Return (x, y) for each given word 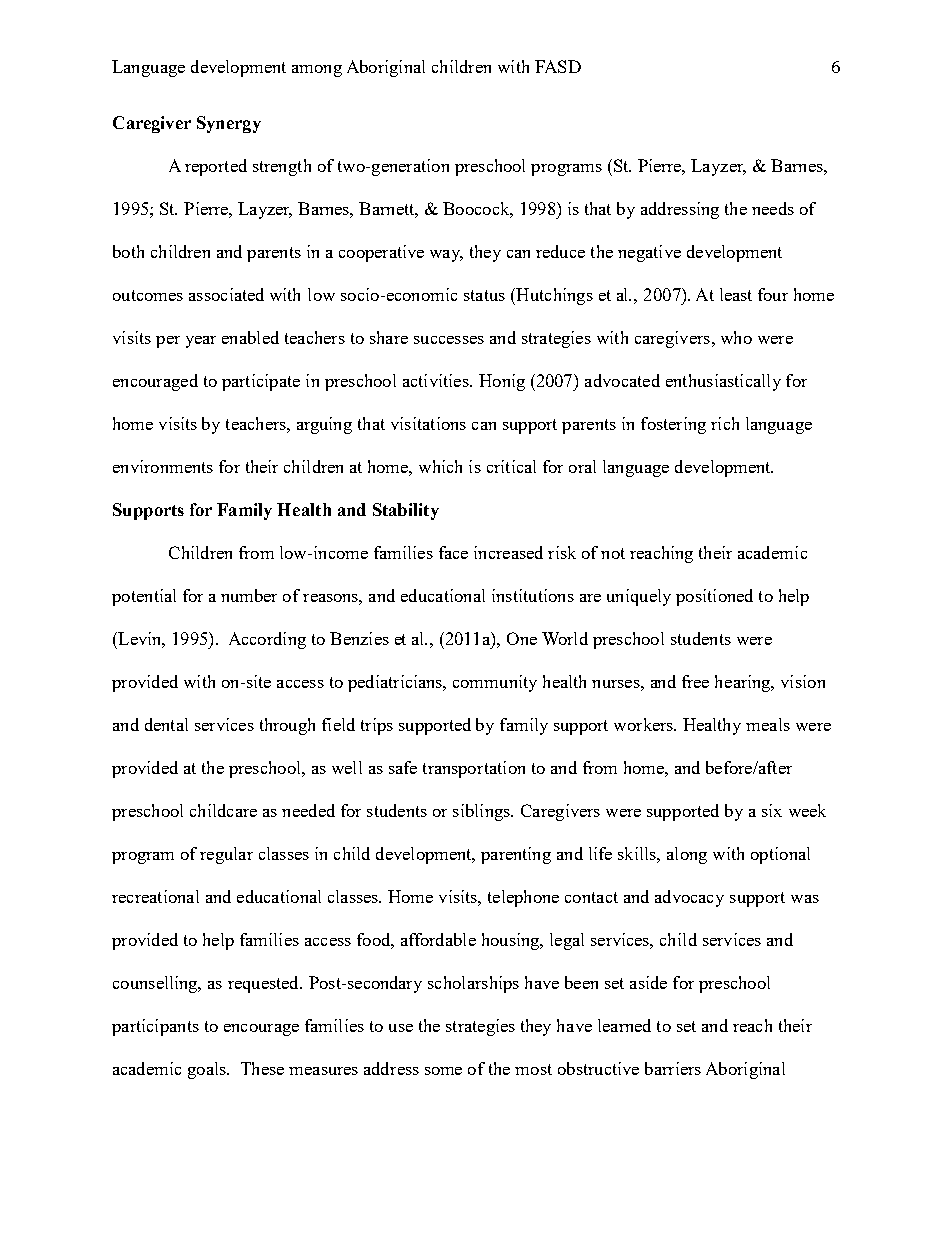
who (736, 337)
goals (208, 1070)
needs (773, 208)
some (443, 1071)
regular (226, 855)
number (249, 595)
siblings (482, 812)
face (453, 552)
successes (449, 340)
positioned (714, 597)
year (201, 342)
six (772, 810)
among (317, 71)
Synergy (229, 124)
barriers (673, 1068)
